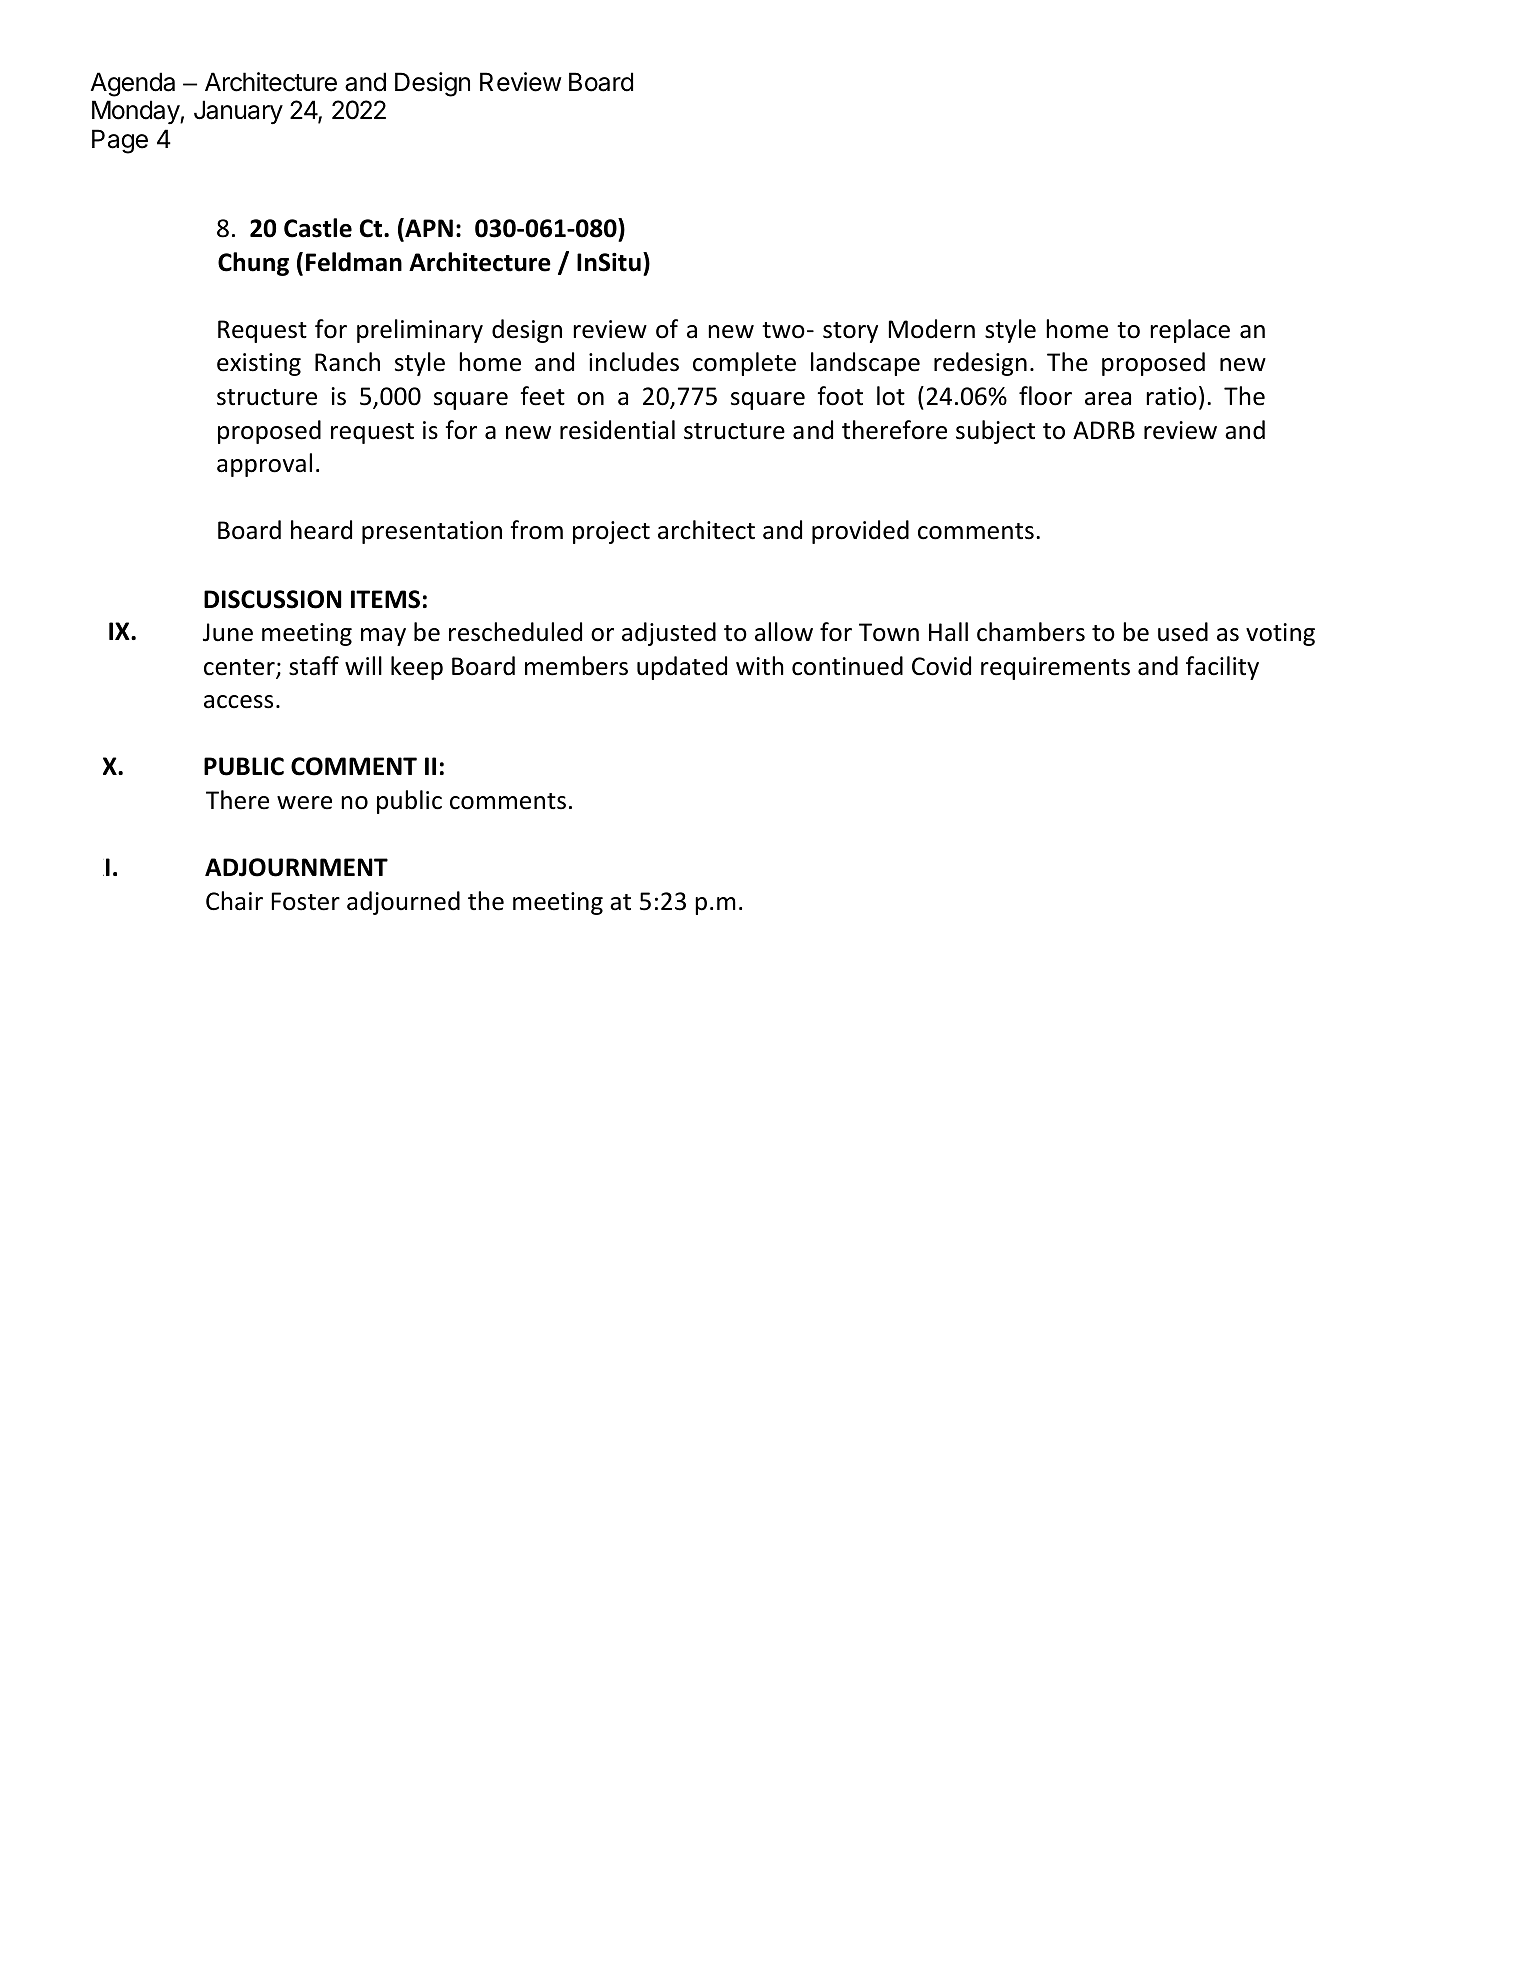 This document has width=1531, height=1981. What do you see at coordinates (296, 867) in the document?
I see `ADJOURNMENT` at bounding box center [296, 867].
